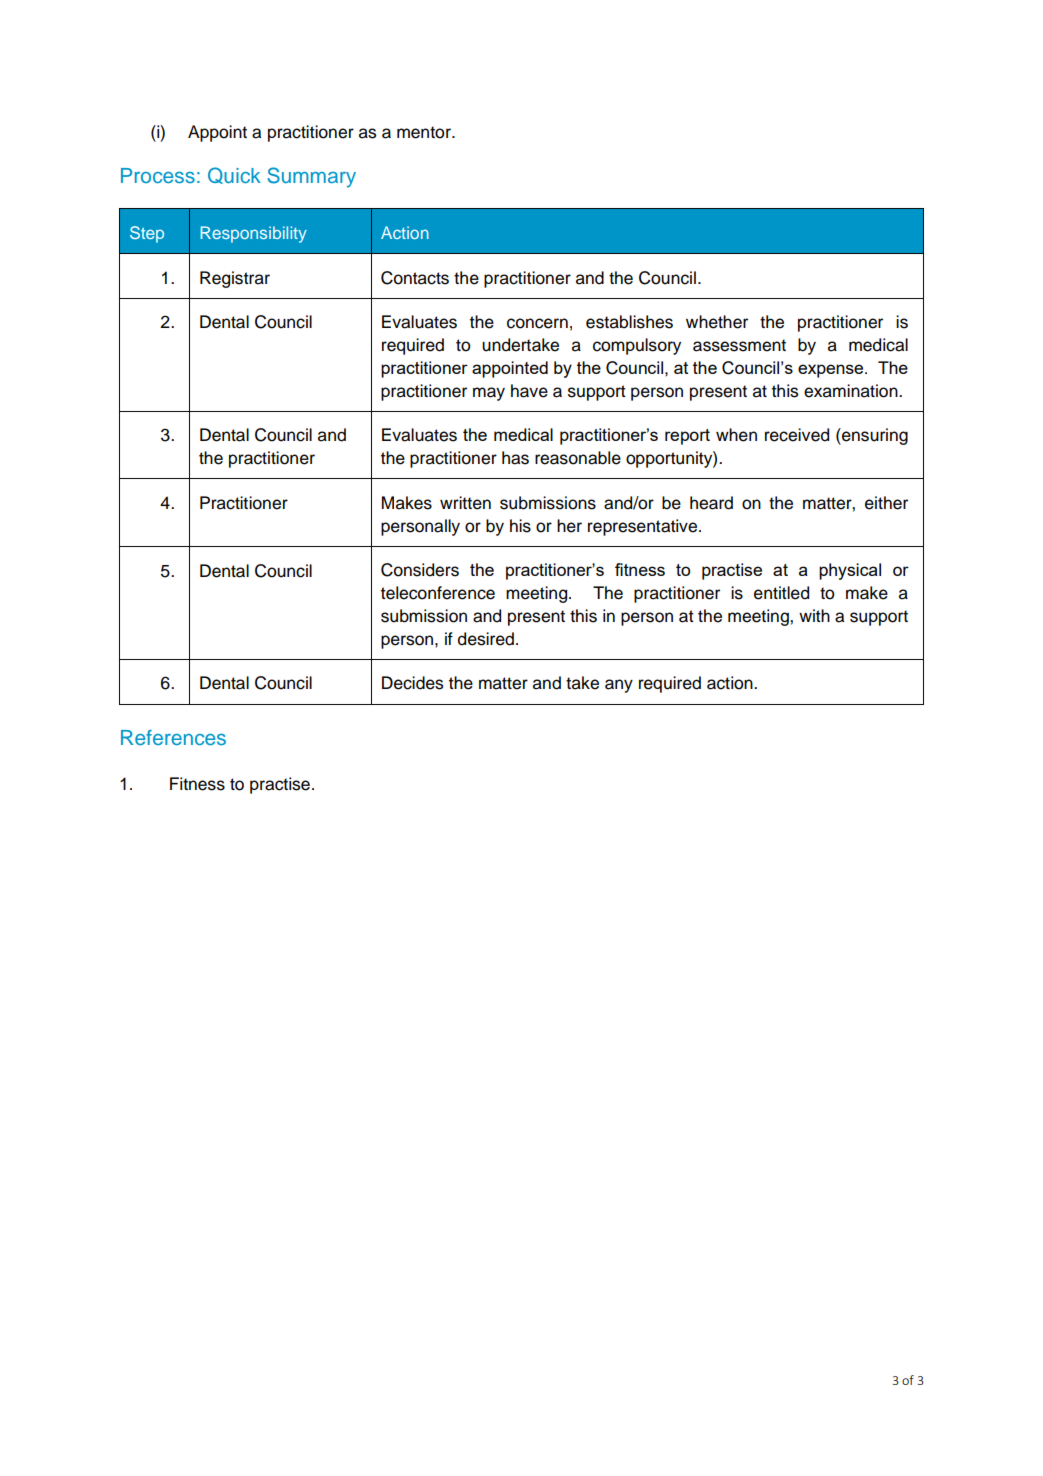 This screenshot has width=1043, height=1476. I want to click on received, so click(797, 435).
